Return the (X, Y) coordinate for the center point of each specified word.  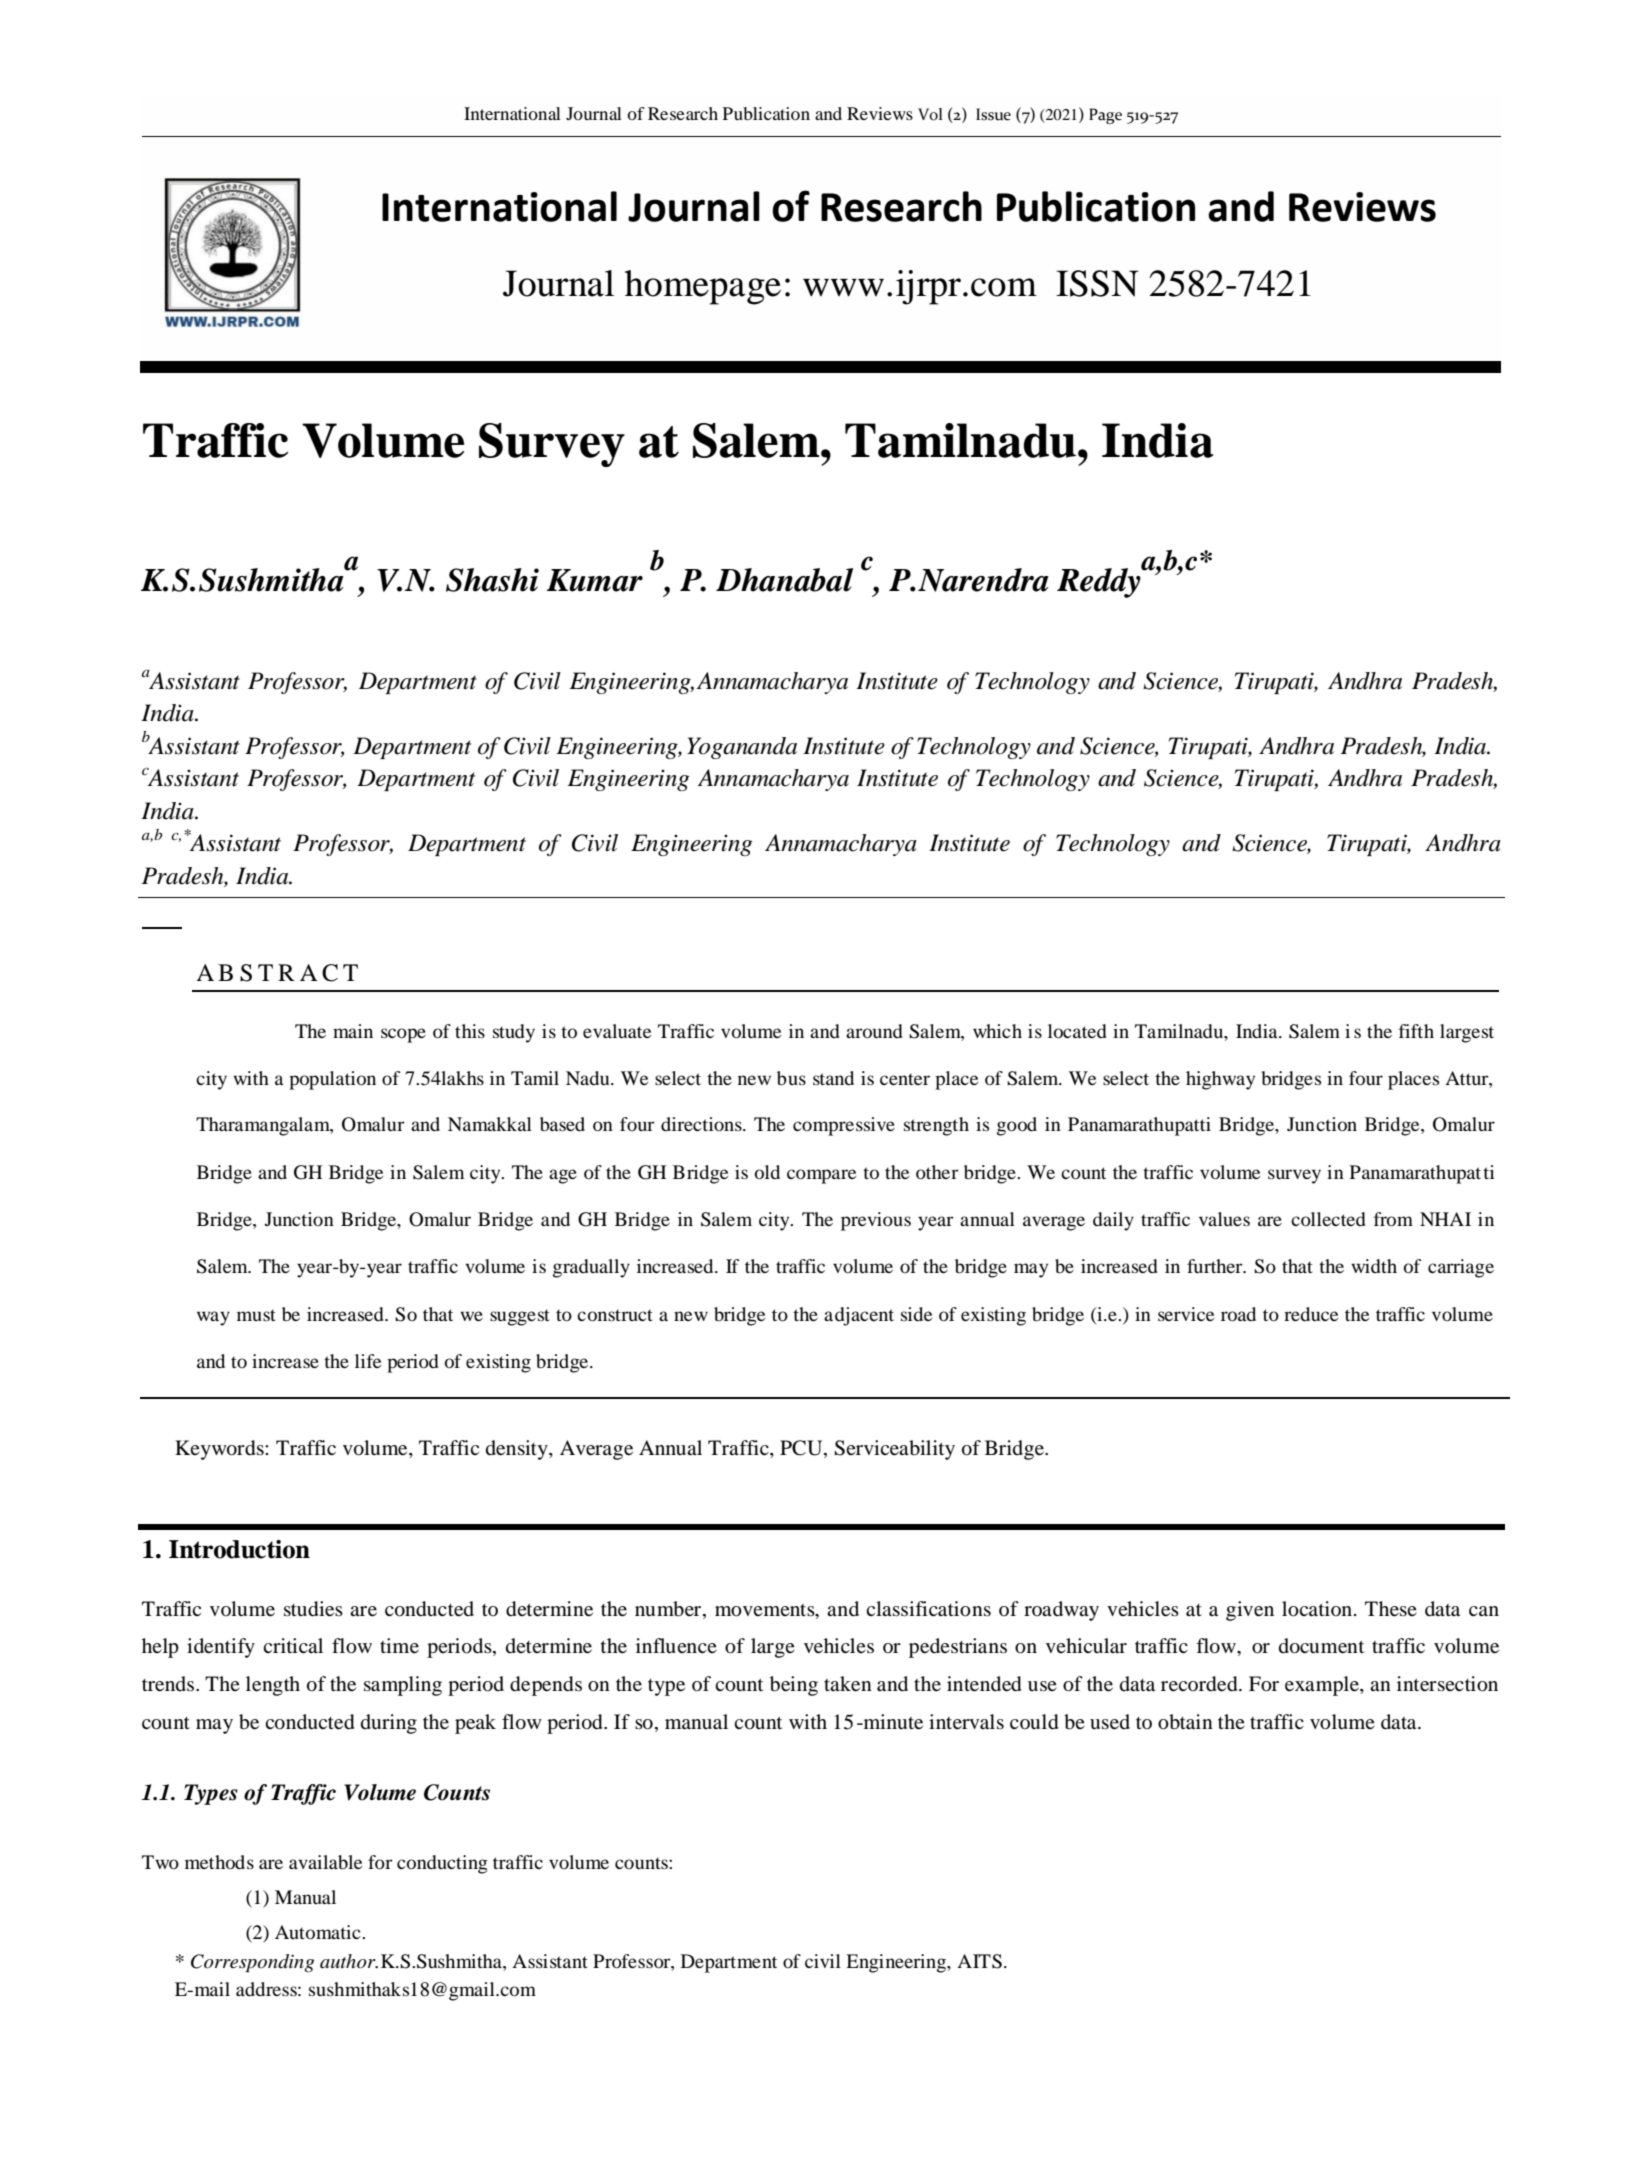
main (353, 1031)
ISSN (1097, 283)
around (874, 1031)
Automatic (319, 1932)
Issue (993, 114)
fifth (1416, 1031)
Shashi (492, 580)
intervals (966, 1722)
